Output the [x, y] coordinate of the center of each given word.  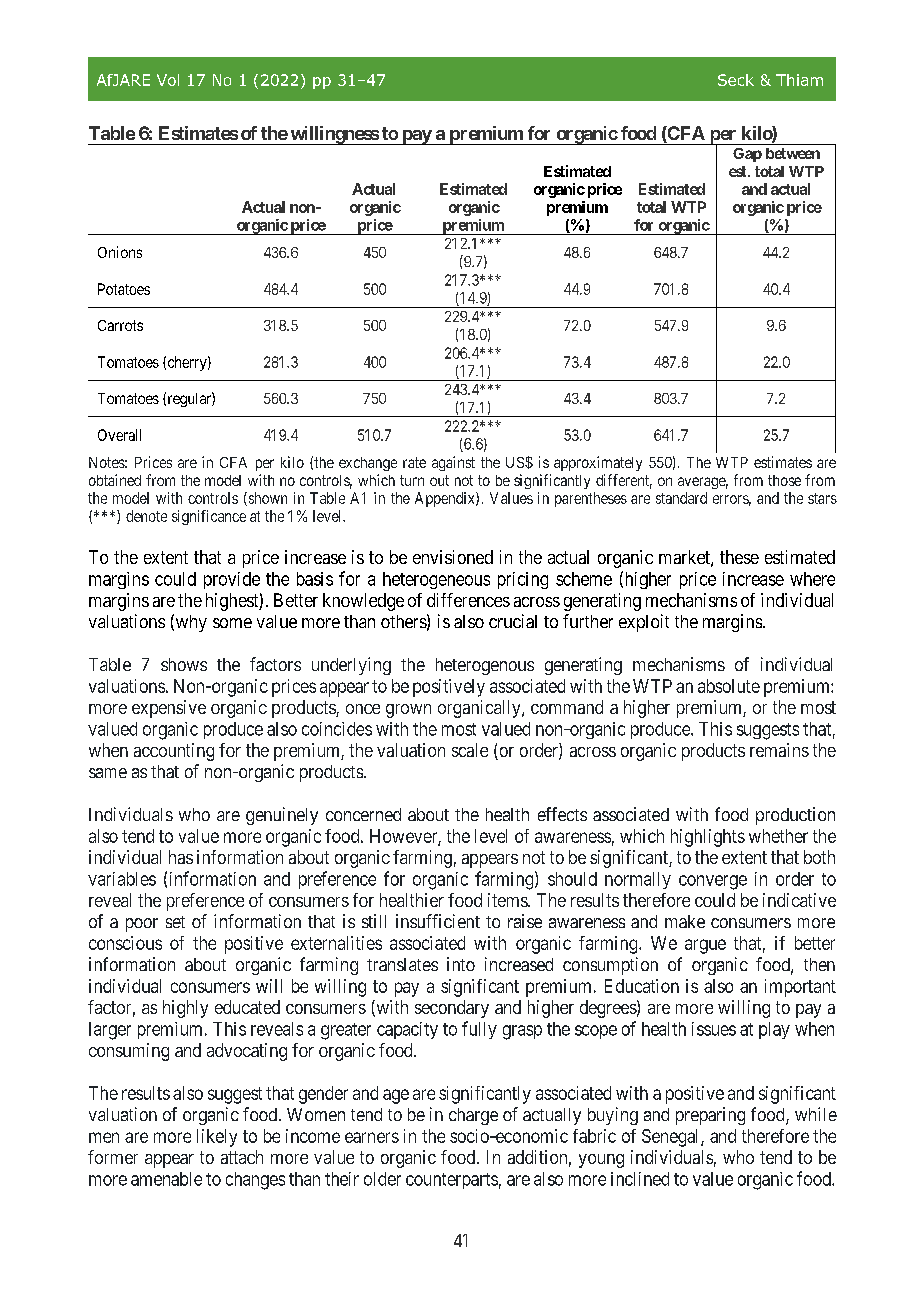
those [784, 480]
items [508, 900]
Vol [168, 80]
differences [468, 600]
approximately [598, 463]
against [453, 463]
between [793, 153]
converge [713, 882]
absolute [729, 686]
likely [217, 1138]
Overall [119, 435]
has [181, 857]
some [232, 623]
